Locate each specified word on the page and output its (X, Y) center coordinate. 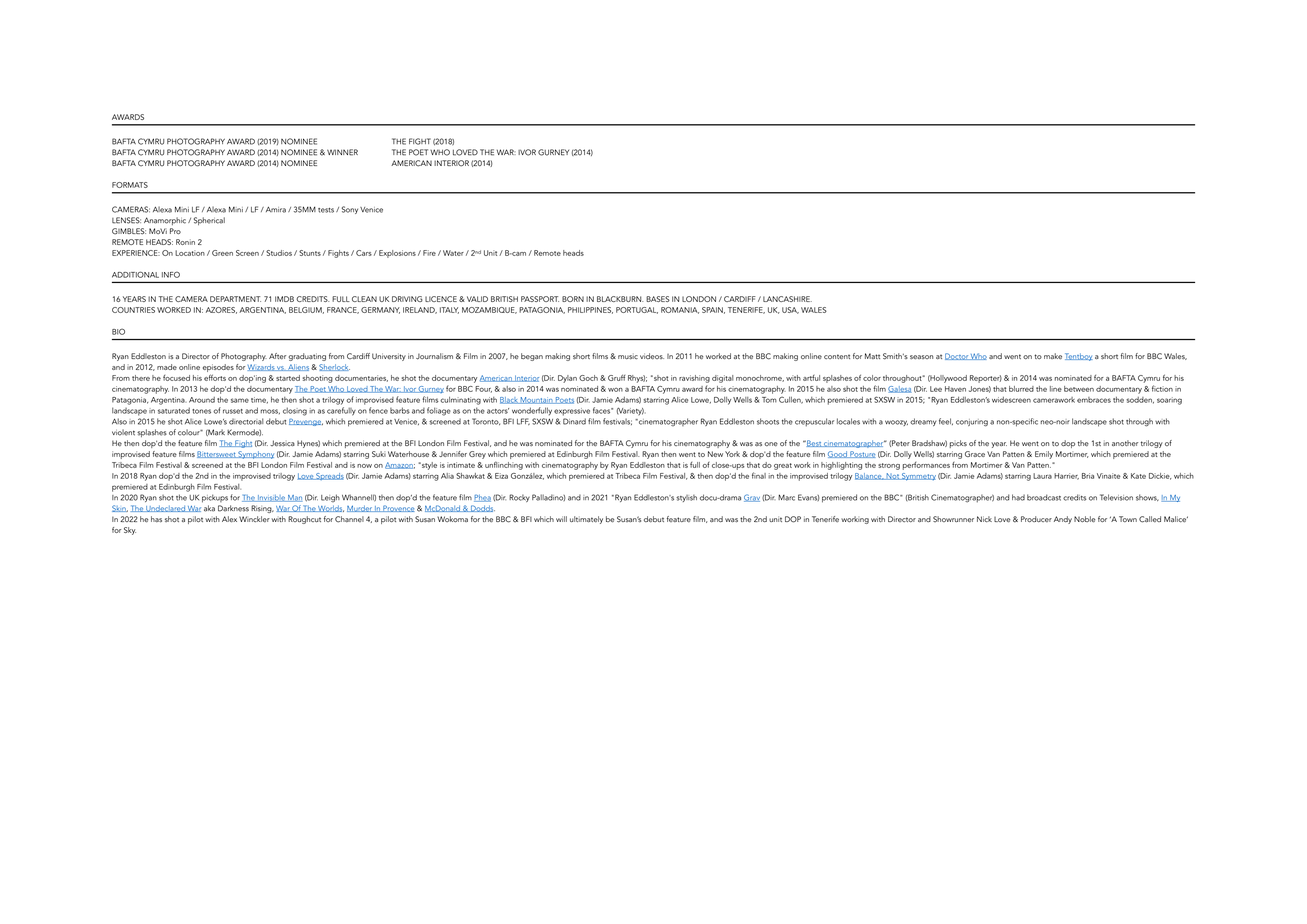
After (277, 356)
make (1053, 356)
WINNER (342, 152)
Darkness (233, 508)
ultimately (586, 520)
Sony (350, 210)
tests (326, 210)
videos (652, 356)
